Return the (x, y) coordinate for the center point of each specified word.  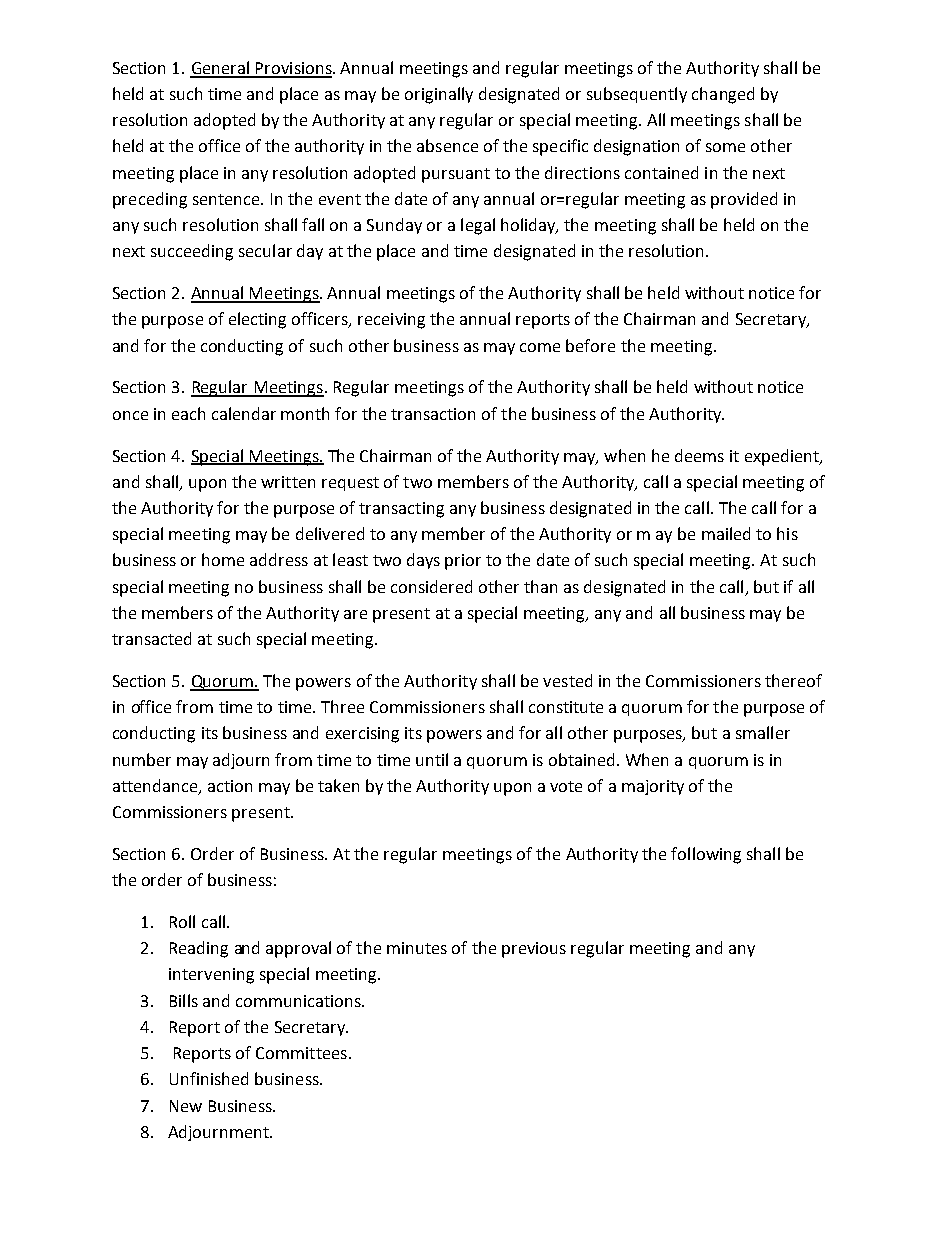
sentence (227, 199)
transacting (401, 510)
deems (699, 455)
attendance (156, 786)
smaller (763, 732)
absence (447, 145)
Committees (301, 1053)
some (725, 147)
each (188, 413)
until (432, 759)
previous (534, 950)
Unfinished (209, 1078)
